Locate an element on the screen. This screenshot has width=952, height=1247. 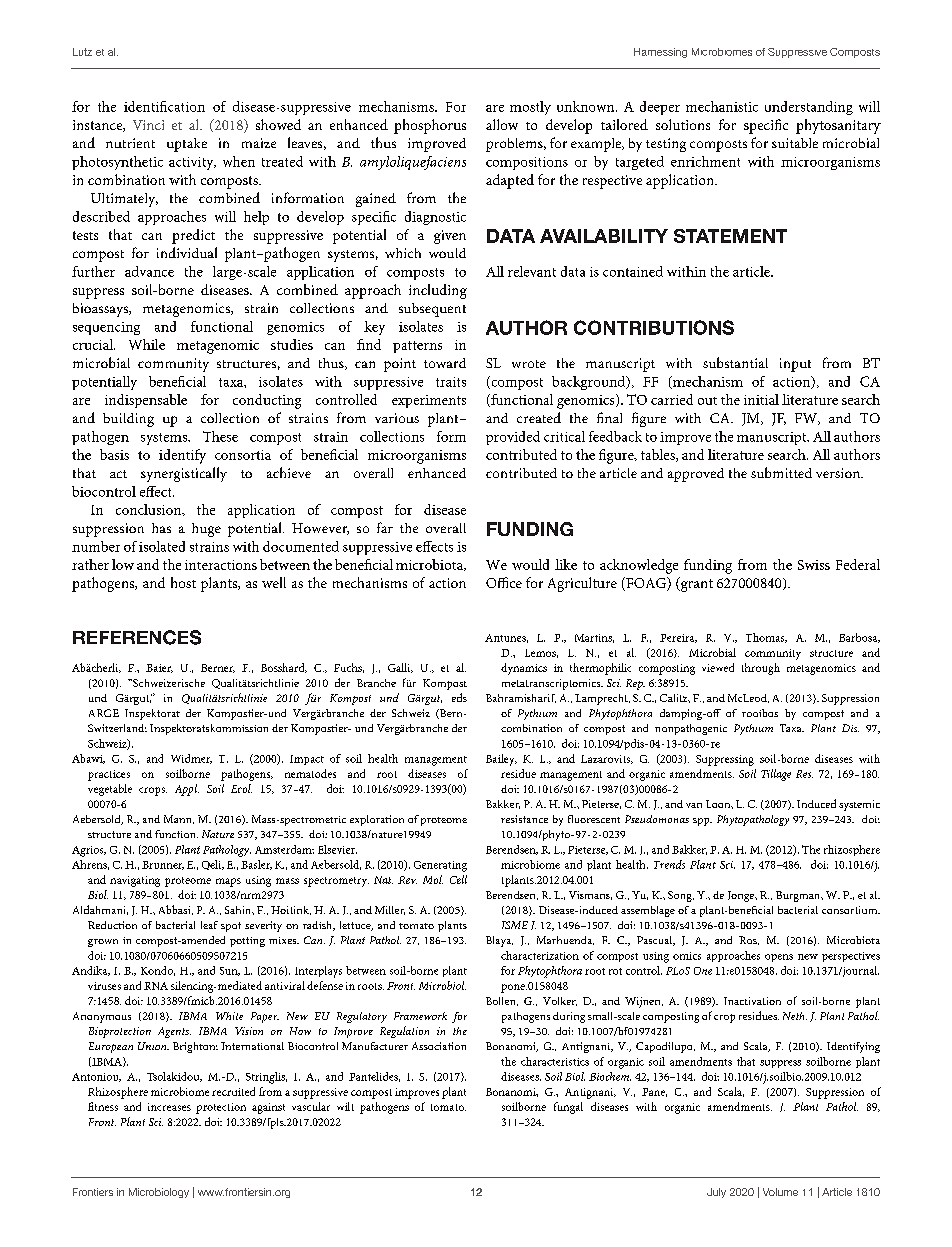
Widmer is located at coordinates (191, 759).
